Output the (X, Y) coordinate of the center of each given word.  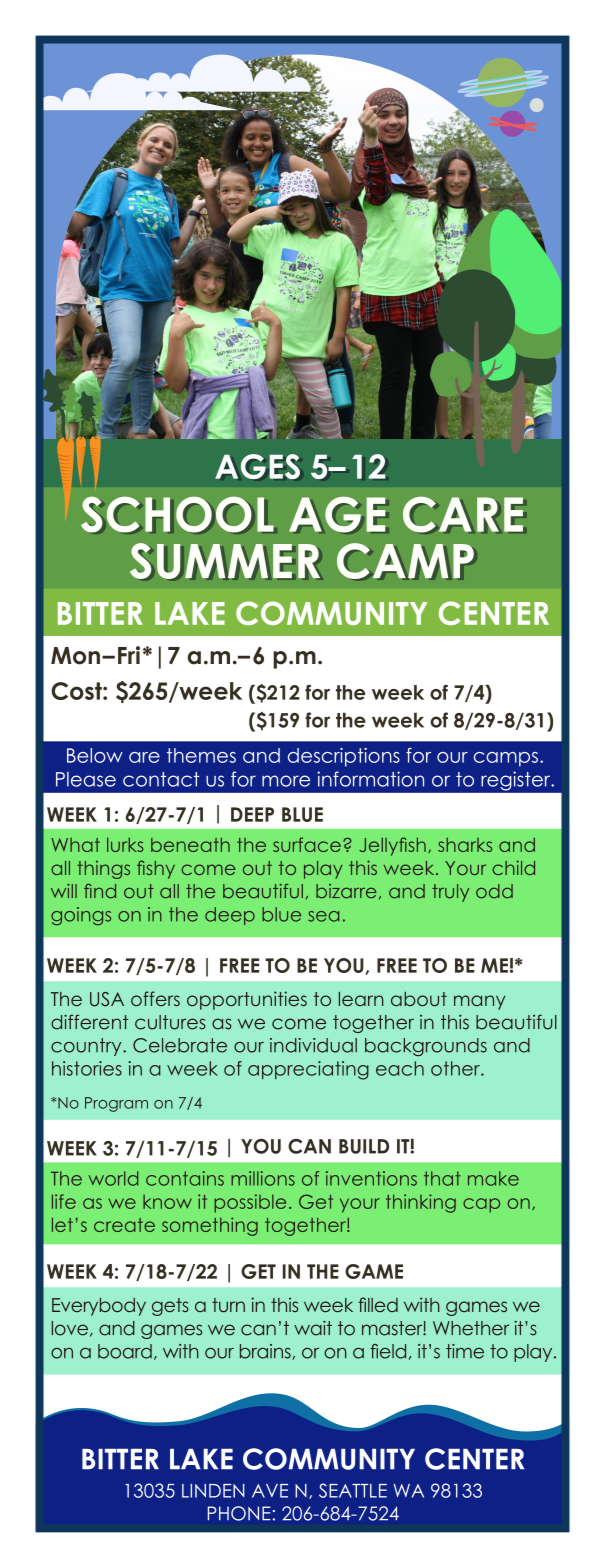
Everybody (99, 1307)
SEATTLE (353, 1490)
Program (116, 1104)
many (479, 1002)
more (286, 781)
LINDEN (213, 1491)
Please (86, 779)
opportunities (247, 1000)
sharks (465, 845)
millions (263, 1178)
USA (107, 999)
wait (313, 1328)
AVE (270, 1491)
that (442, 1178)
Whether (471, 1328)
